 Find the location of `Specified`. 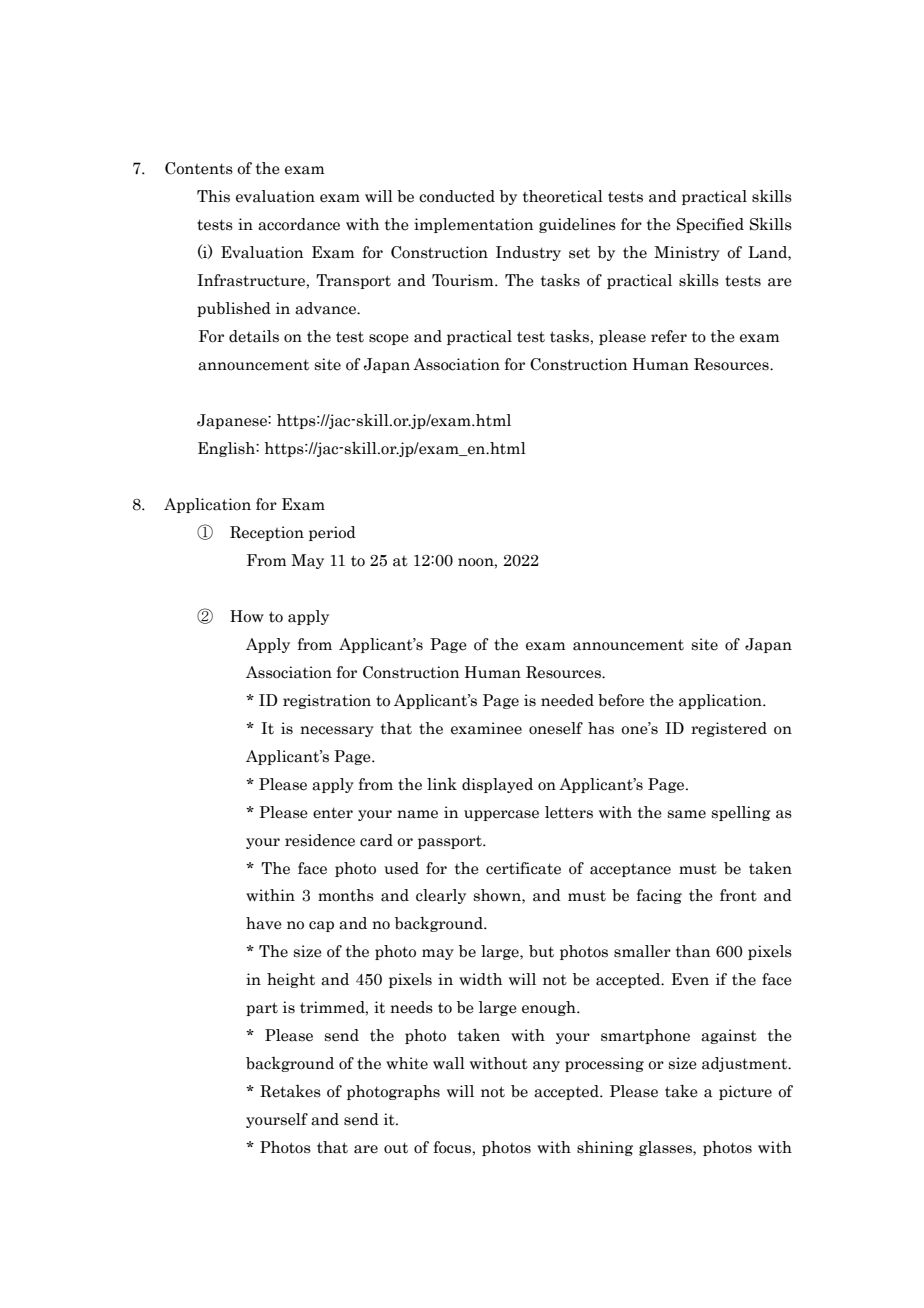

Specified is located at coordinates (710, 225).
